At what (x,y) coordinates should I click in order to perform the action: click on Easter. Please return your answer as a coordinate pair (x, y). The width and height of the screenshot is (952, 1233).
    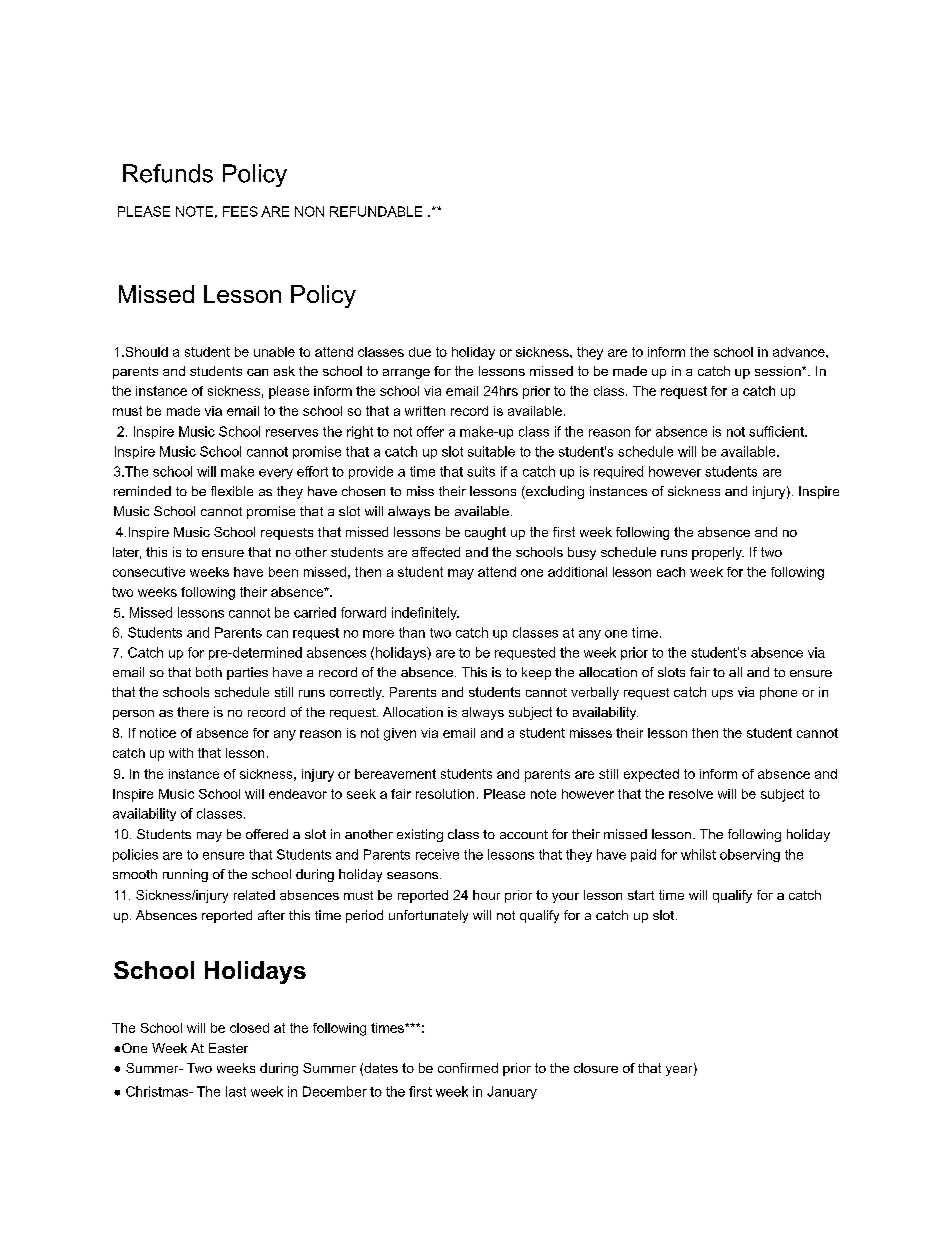
    Looking at the image, I should click on (228, 1048).
